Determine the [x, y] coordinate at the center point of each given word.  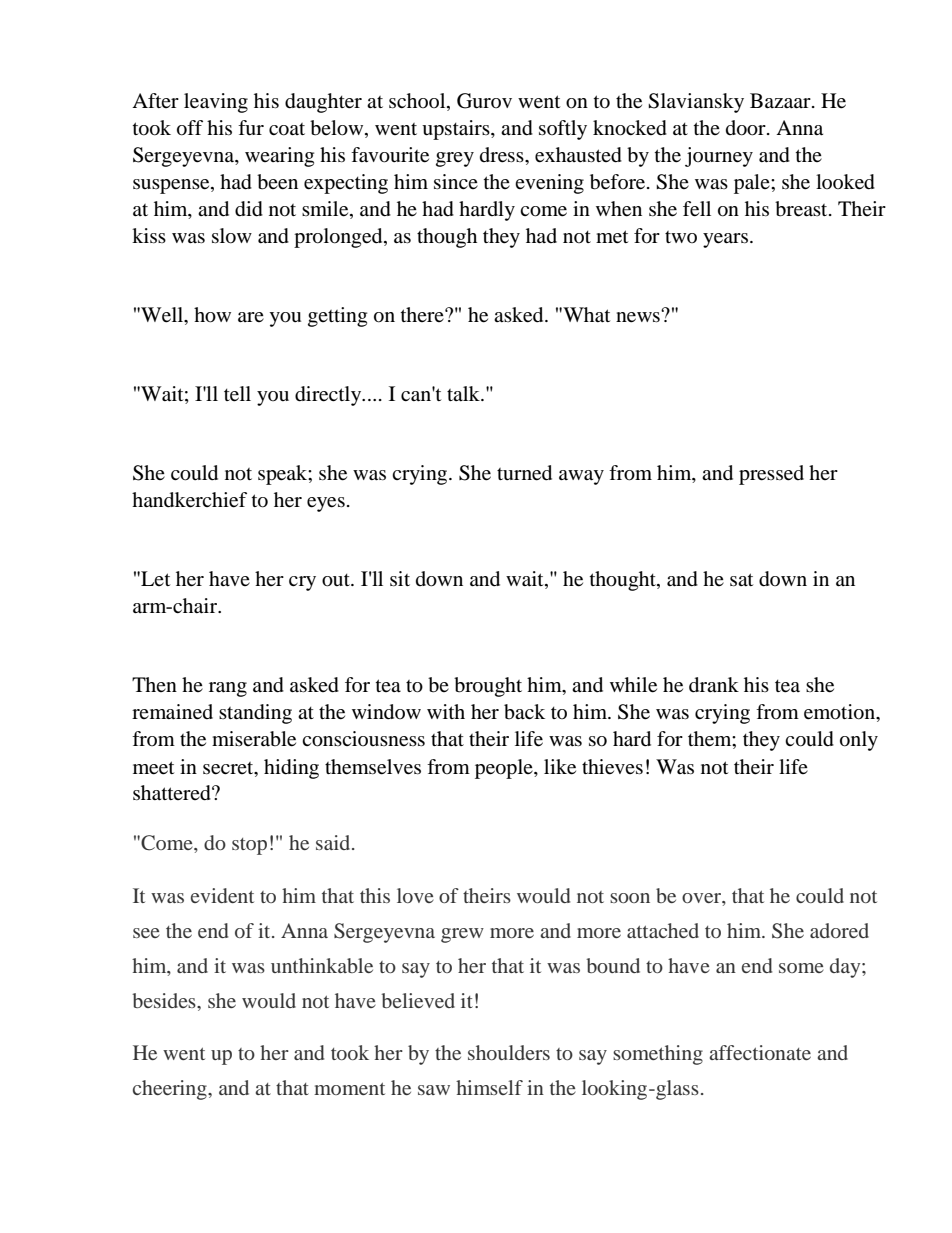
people [505, 769]
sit [400, 578]
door [747, 128]
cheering [171, 1090]
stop [249, 846]
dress [503, 155]
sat [741, 579]
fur [251, 128]
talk [464, 393]
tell [237, 394]
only [859, 741]
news [639, 316]
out [337, 580]
